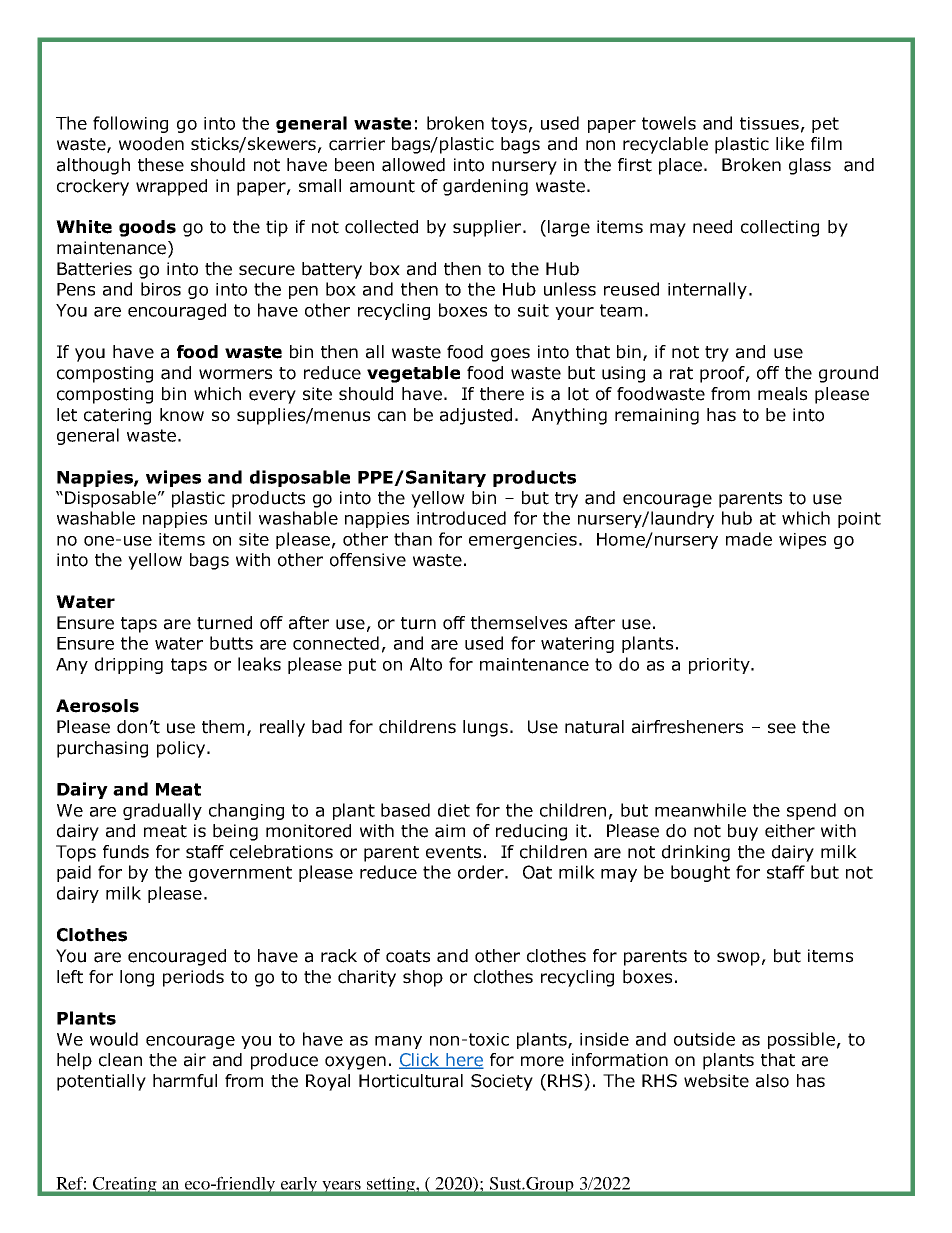 The width and height of the document is (952, 1233). What do you see at coordinates (120, 1060) in the document?
I see `clean` at bounding box center [120, 1060].
